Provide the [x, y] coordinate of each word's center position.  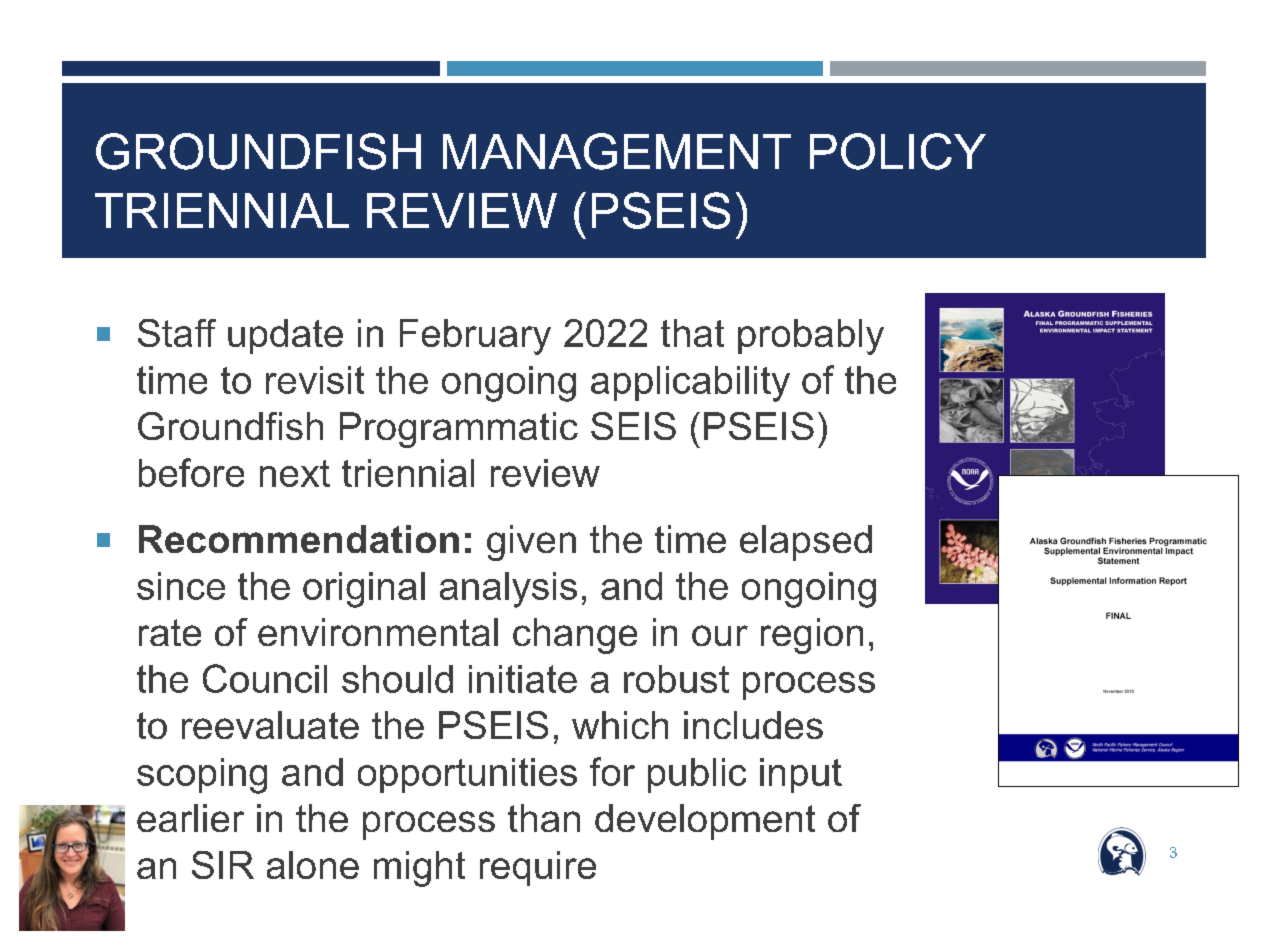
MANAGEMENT [617, 151]
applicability [690, 384]
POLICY [898, 151]
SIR [223, 865]
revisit [315, 380]
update [285, 336]
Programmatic [459, 430]
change [575, 636]
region [812, 636]
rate [170, 632]
